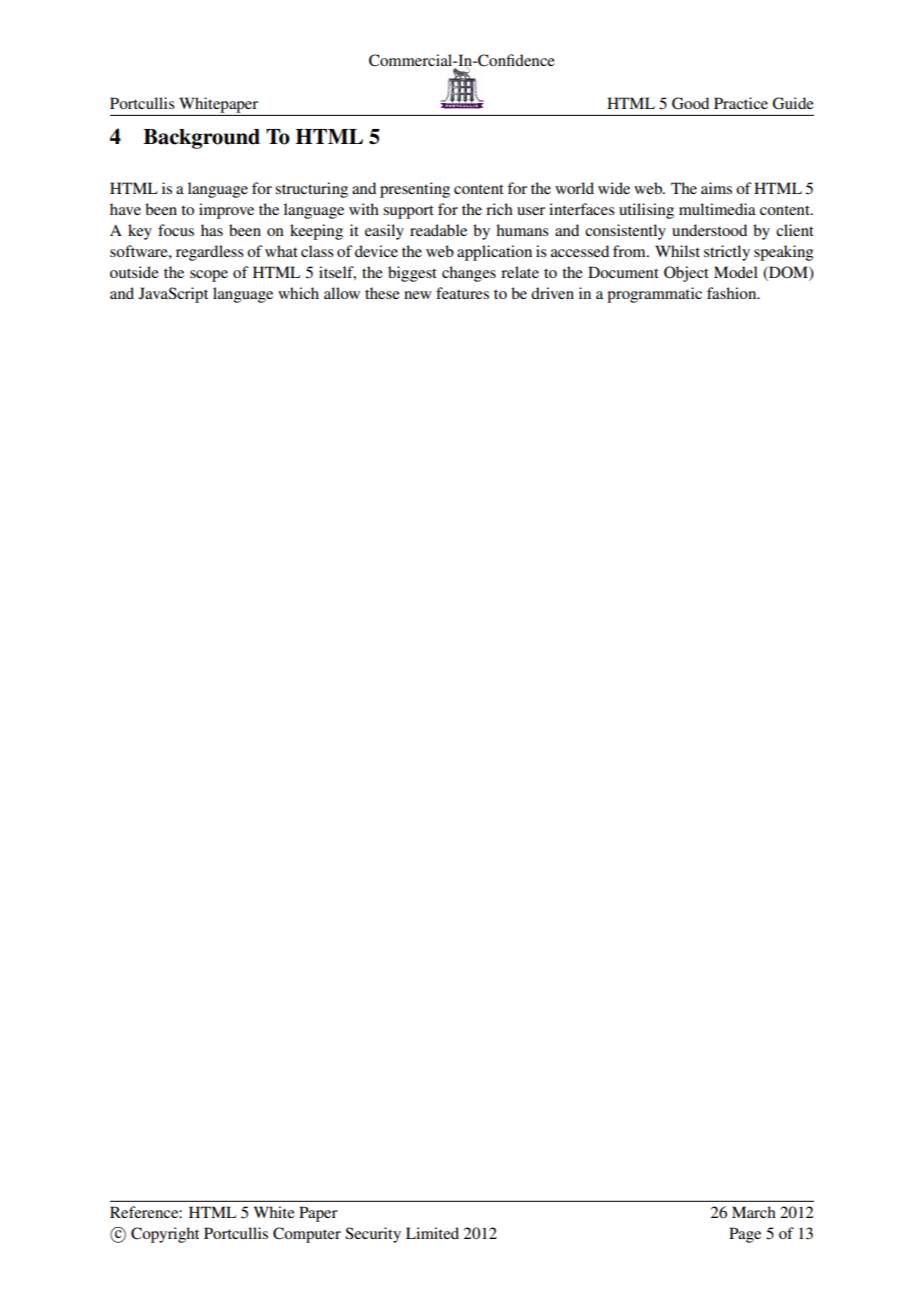 This screenshot has width=924, height=1308. I want to click on Security, so click(373, 1235).
